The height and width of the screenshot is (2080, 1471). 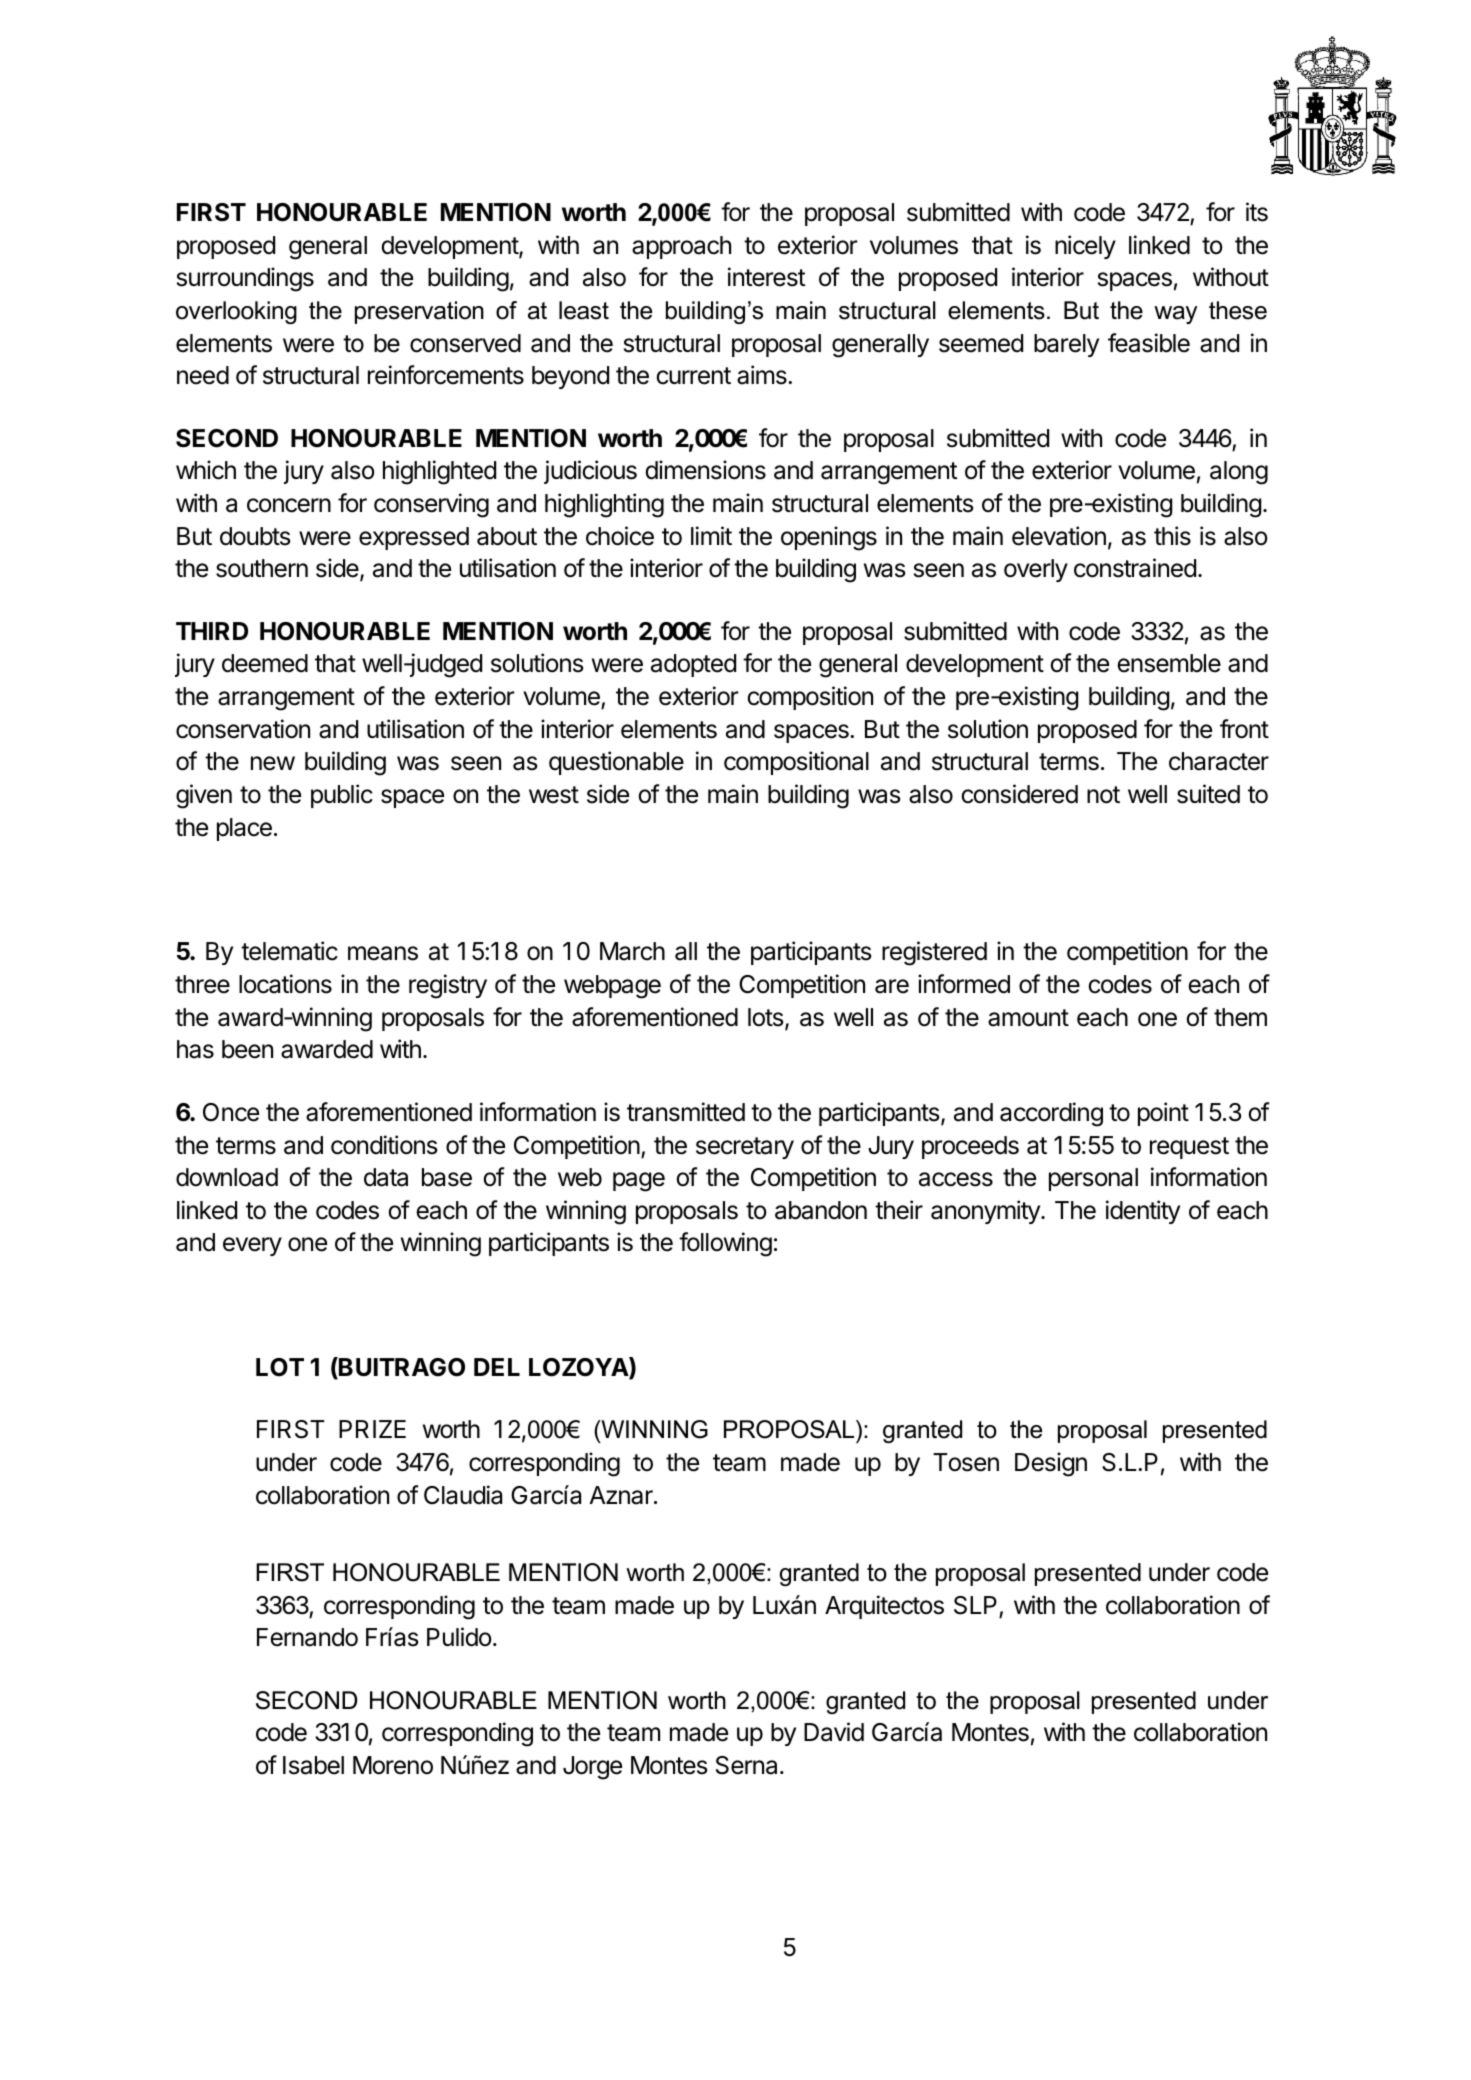 What do you see at coordinates (1085, 247) in the screenshot?
I see `nicely` at bounding box center [1085, 247].
